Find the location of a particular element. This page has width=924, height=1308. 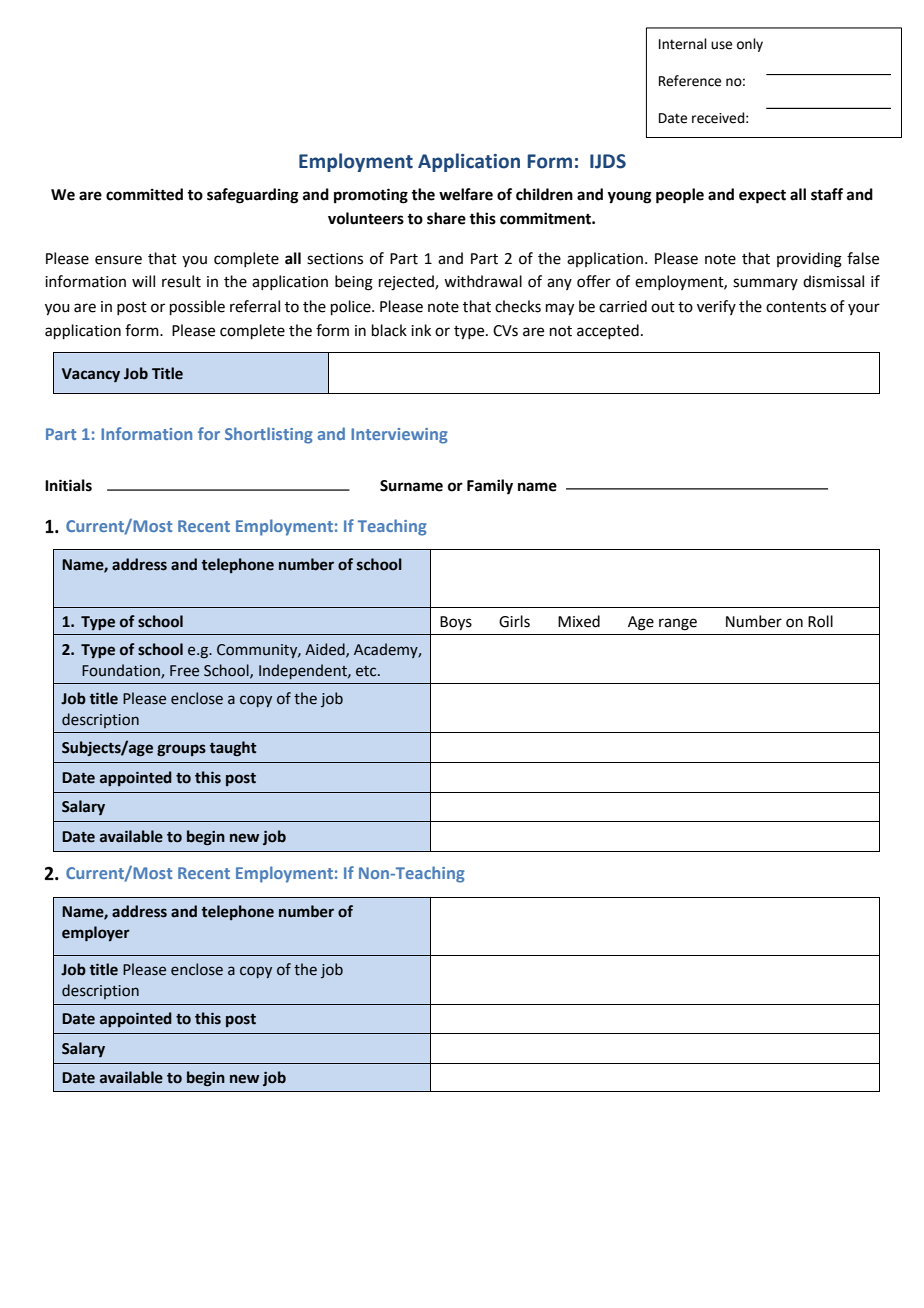

only is located at coordinates (750, 45).
